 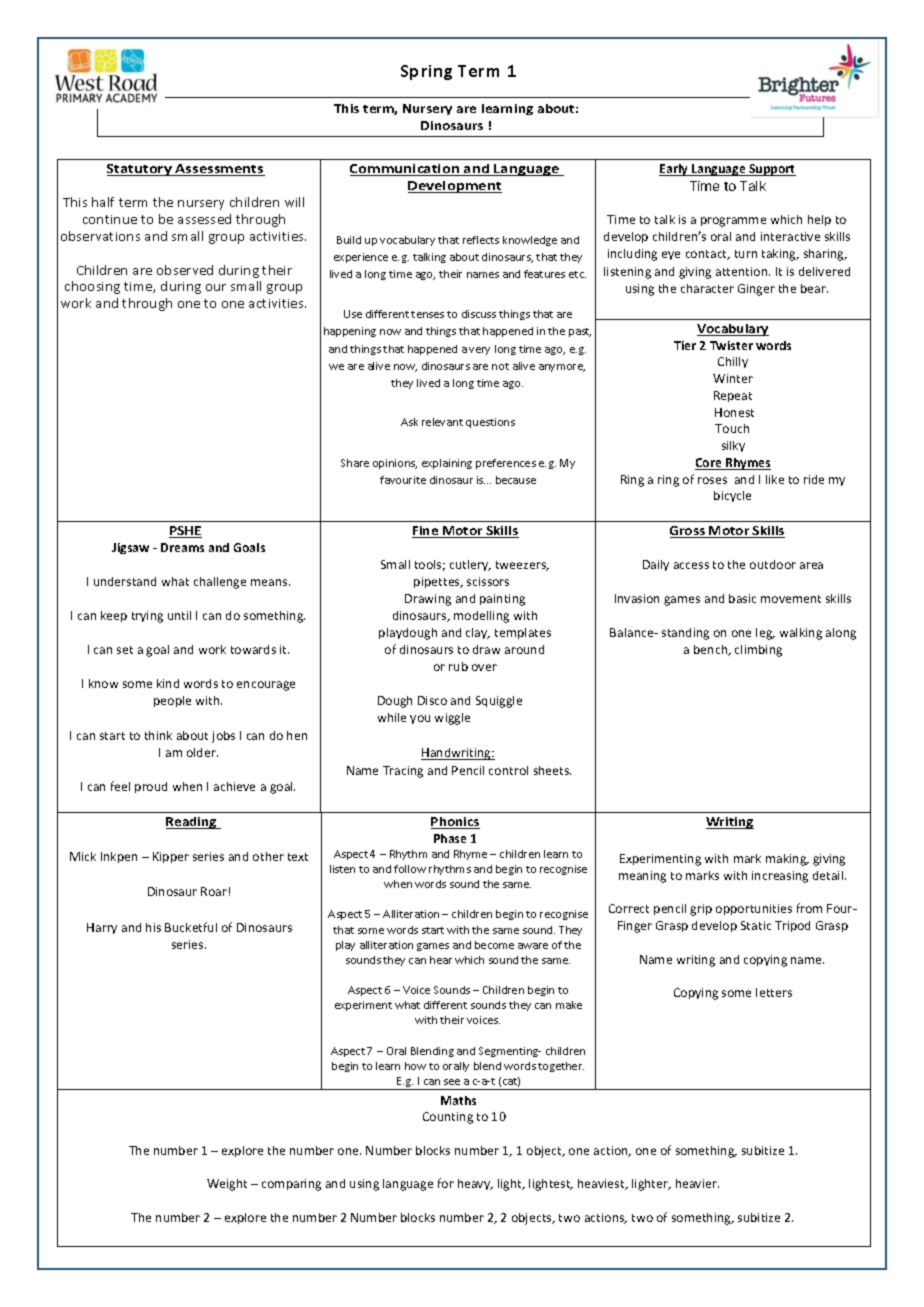 What do you see at coordinates (442, 422) in the image?
I see `relevant` at bounding box center [442, 422].
